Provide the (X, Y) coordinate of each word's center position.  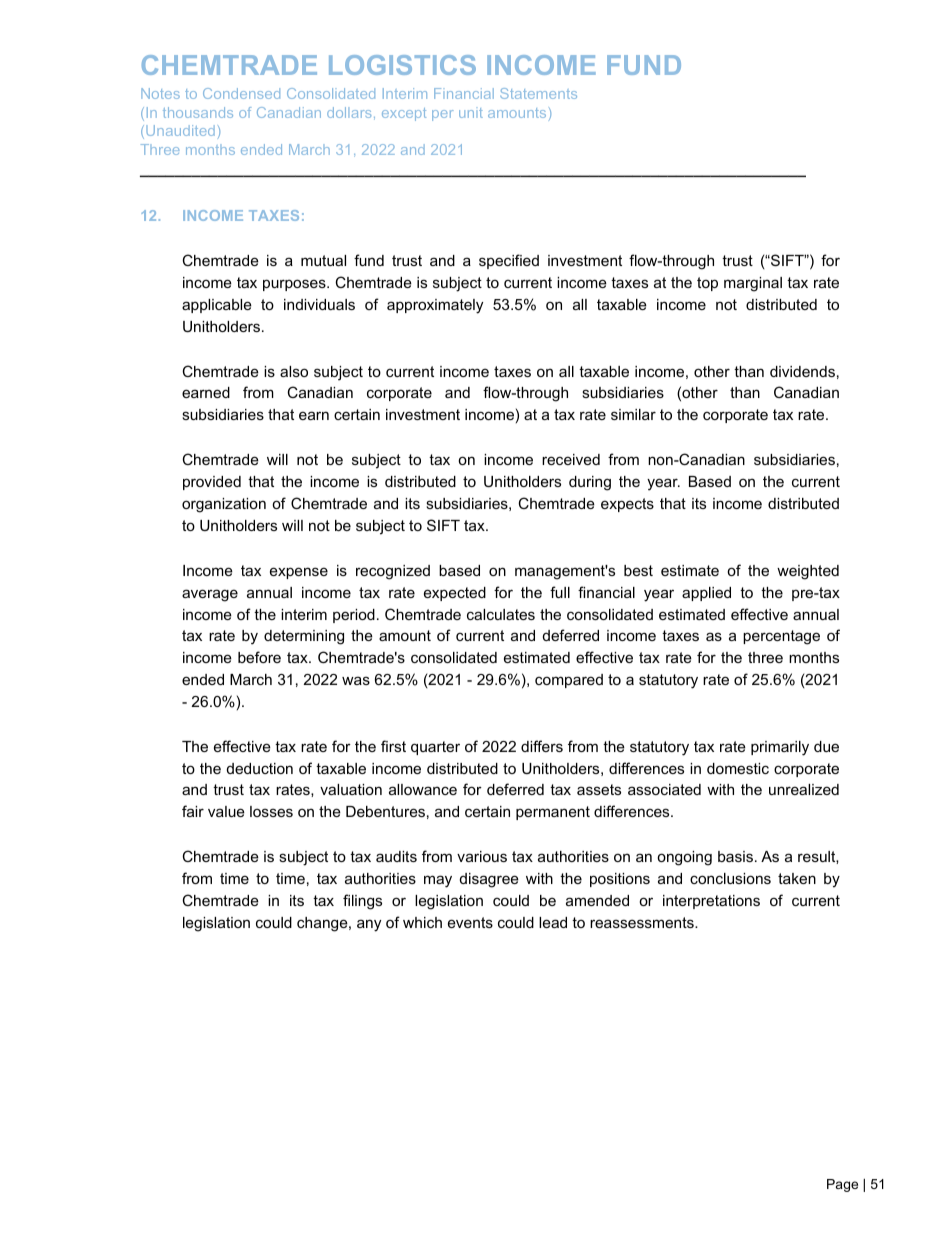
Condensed (241, 93)
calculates (501, 614)
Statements (538, 93)
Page (842, 1185)
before (259, 657)
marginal (753, 284)
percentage (781, 637)
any (369, 925)
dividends (802, 371)
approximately (435, 306)
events (470, 922)
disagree (489, 880)
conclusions (730, 878)
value (226, 811)
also (294, 371)
